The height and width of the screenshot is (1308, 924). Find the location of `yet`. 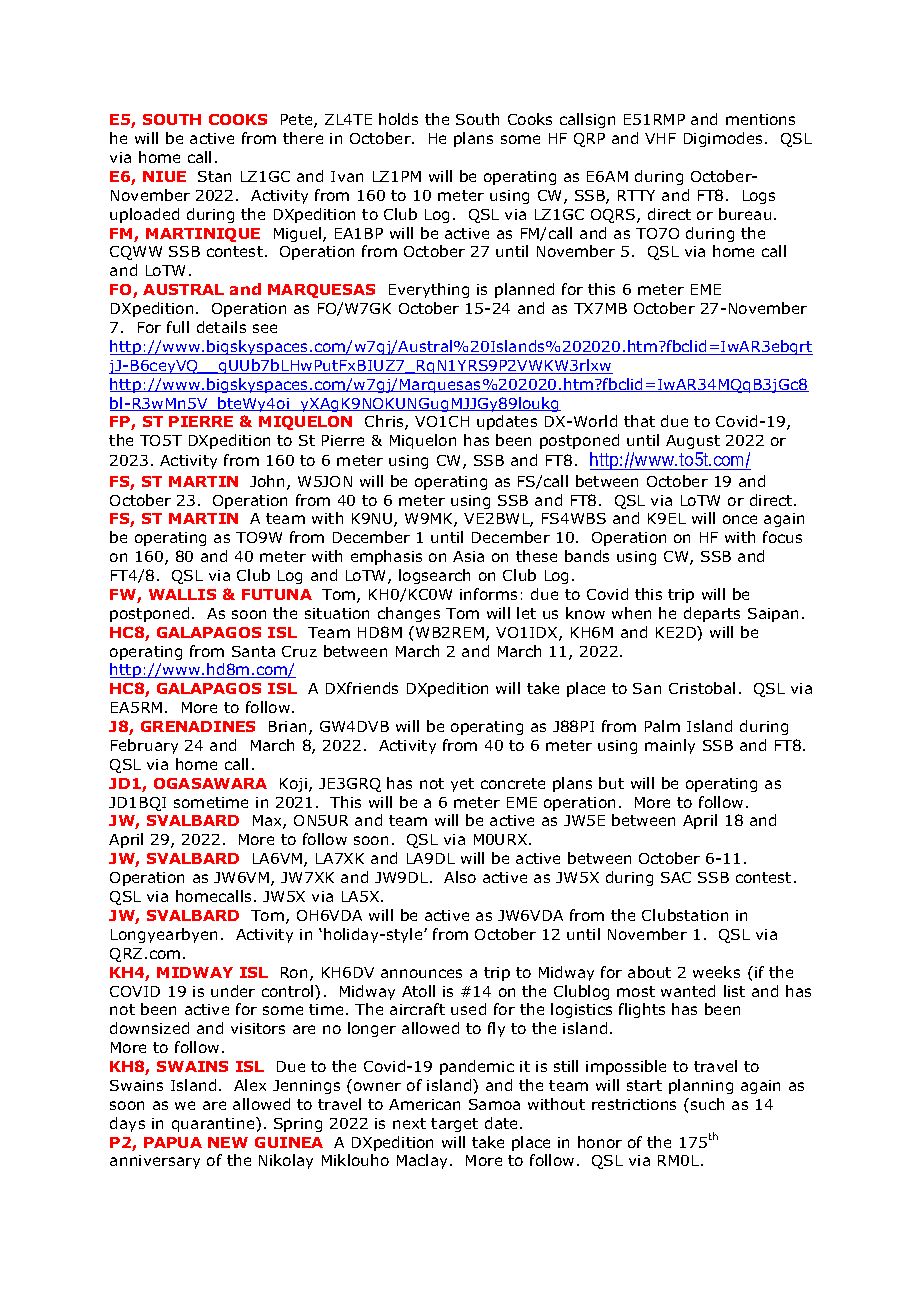

yet is located at coordinates (462, 785).
